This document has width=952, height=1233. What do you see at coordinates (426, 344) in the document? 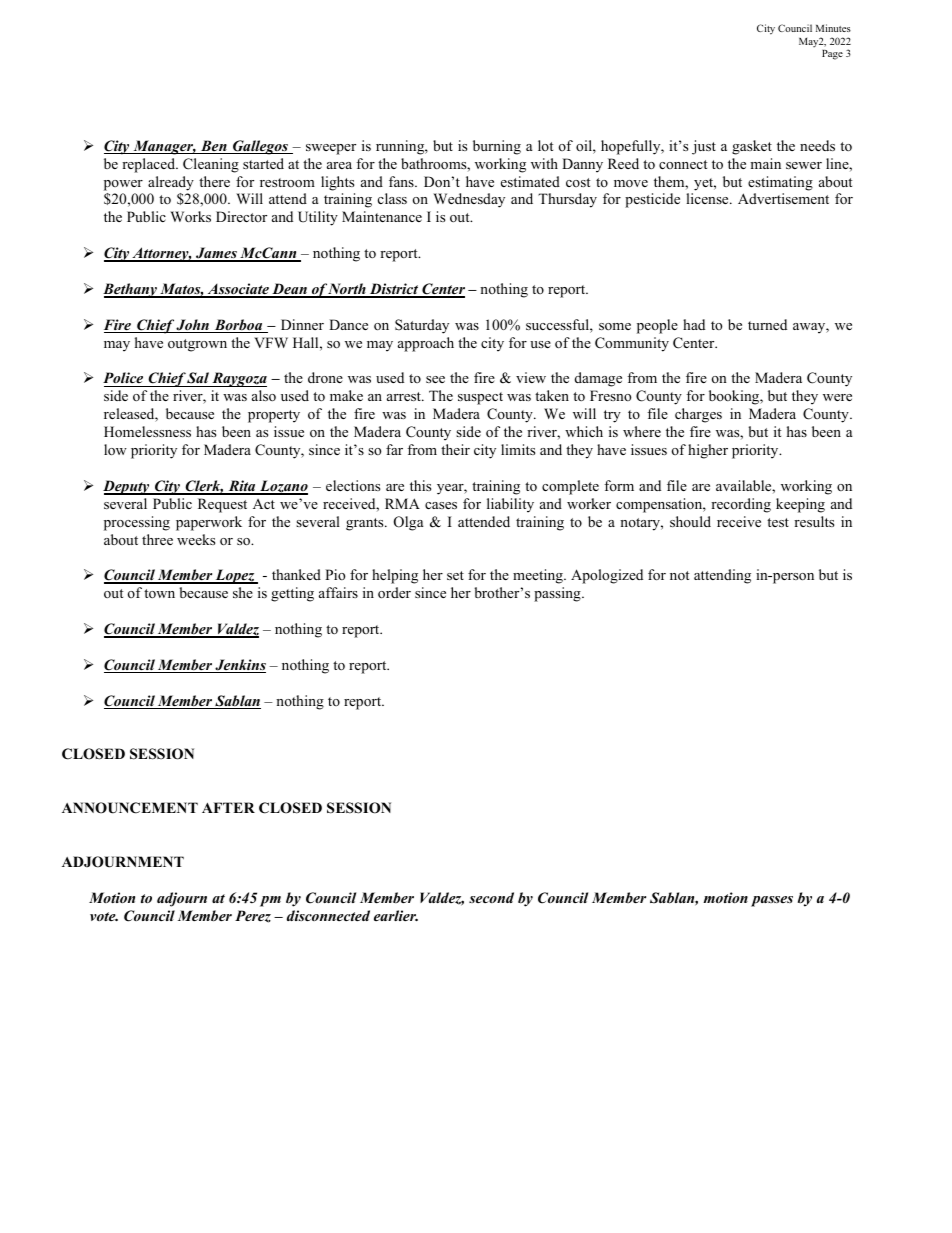
I see `approach` at bounding box center [426, 344].
